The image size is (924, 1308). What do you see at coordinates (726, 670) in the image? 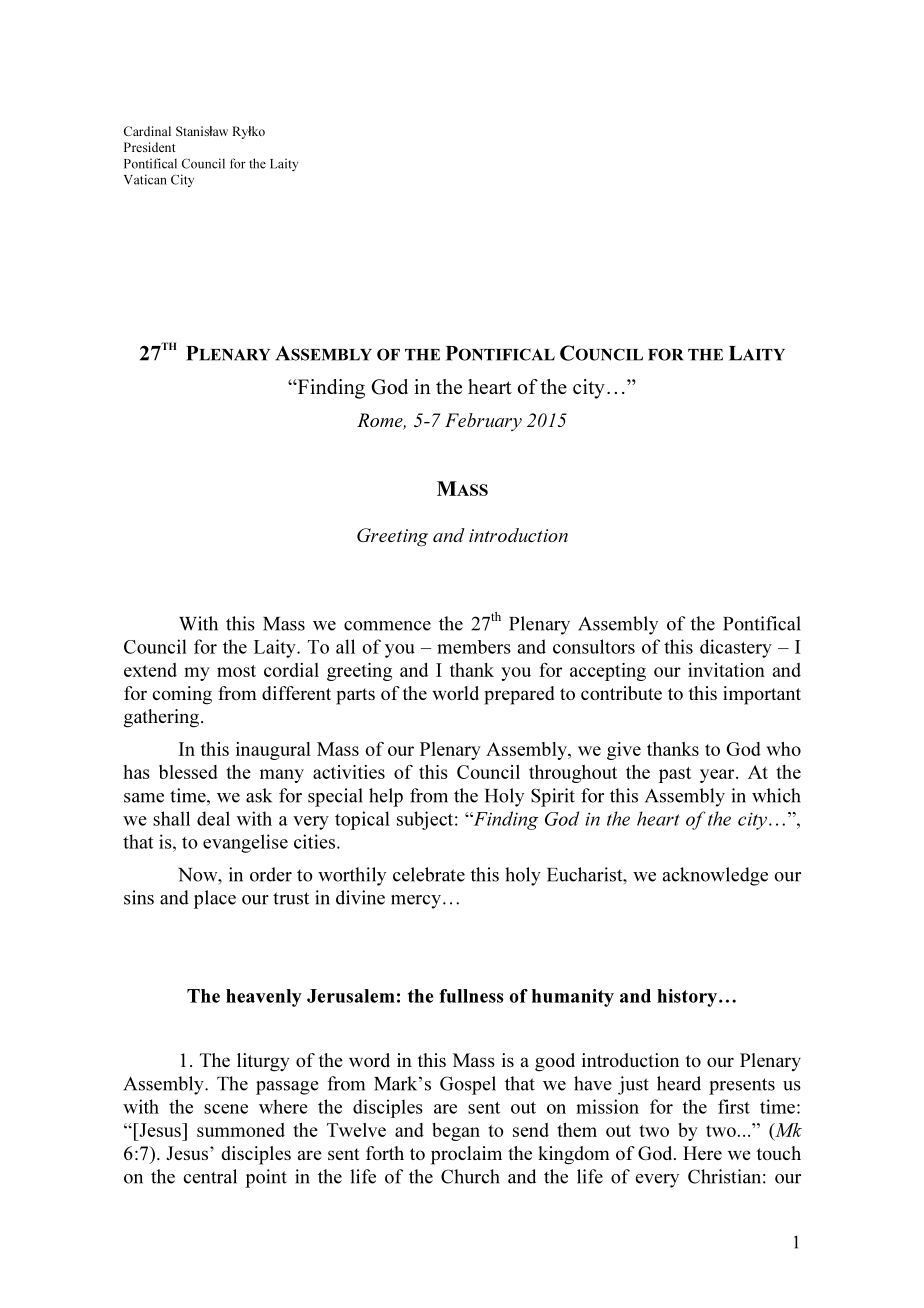
I see `invitation` at bounding box center [726, 670].
